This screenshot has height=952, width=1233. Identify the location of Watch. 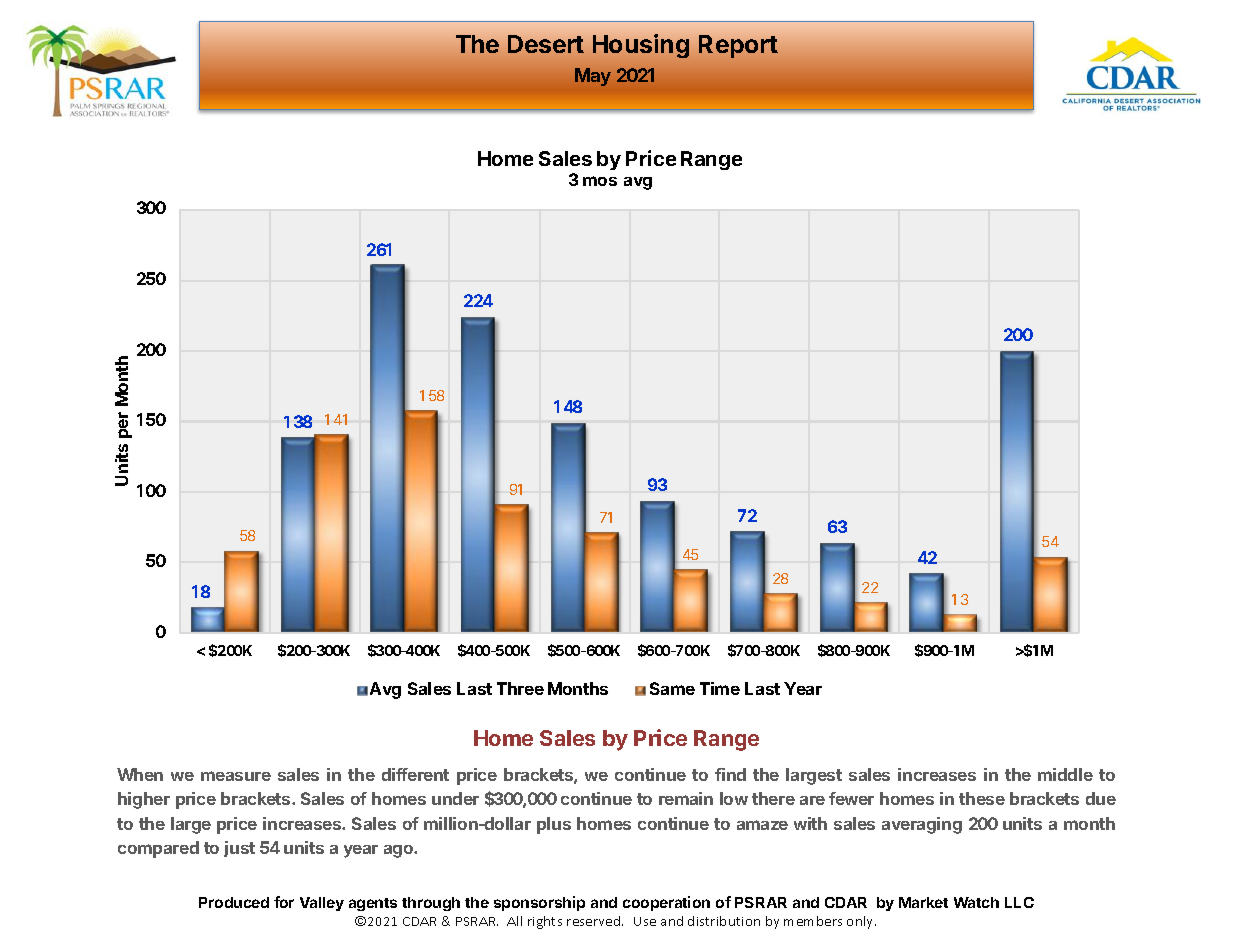
(976, 902).
